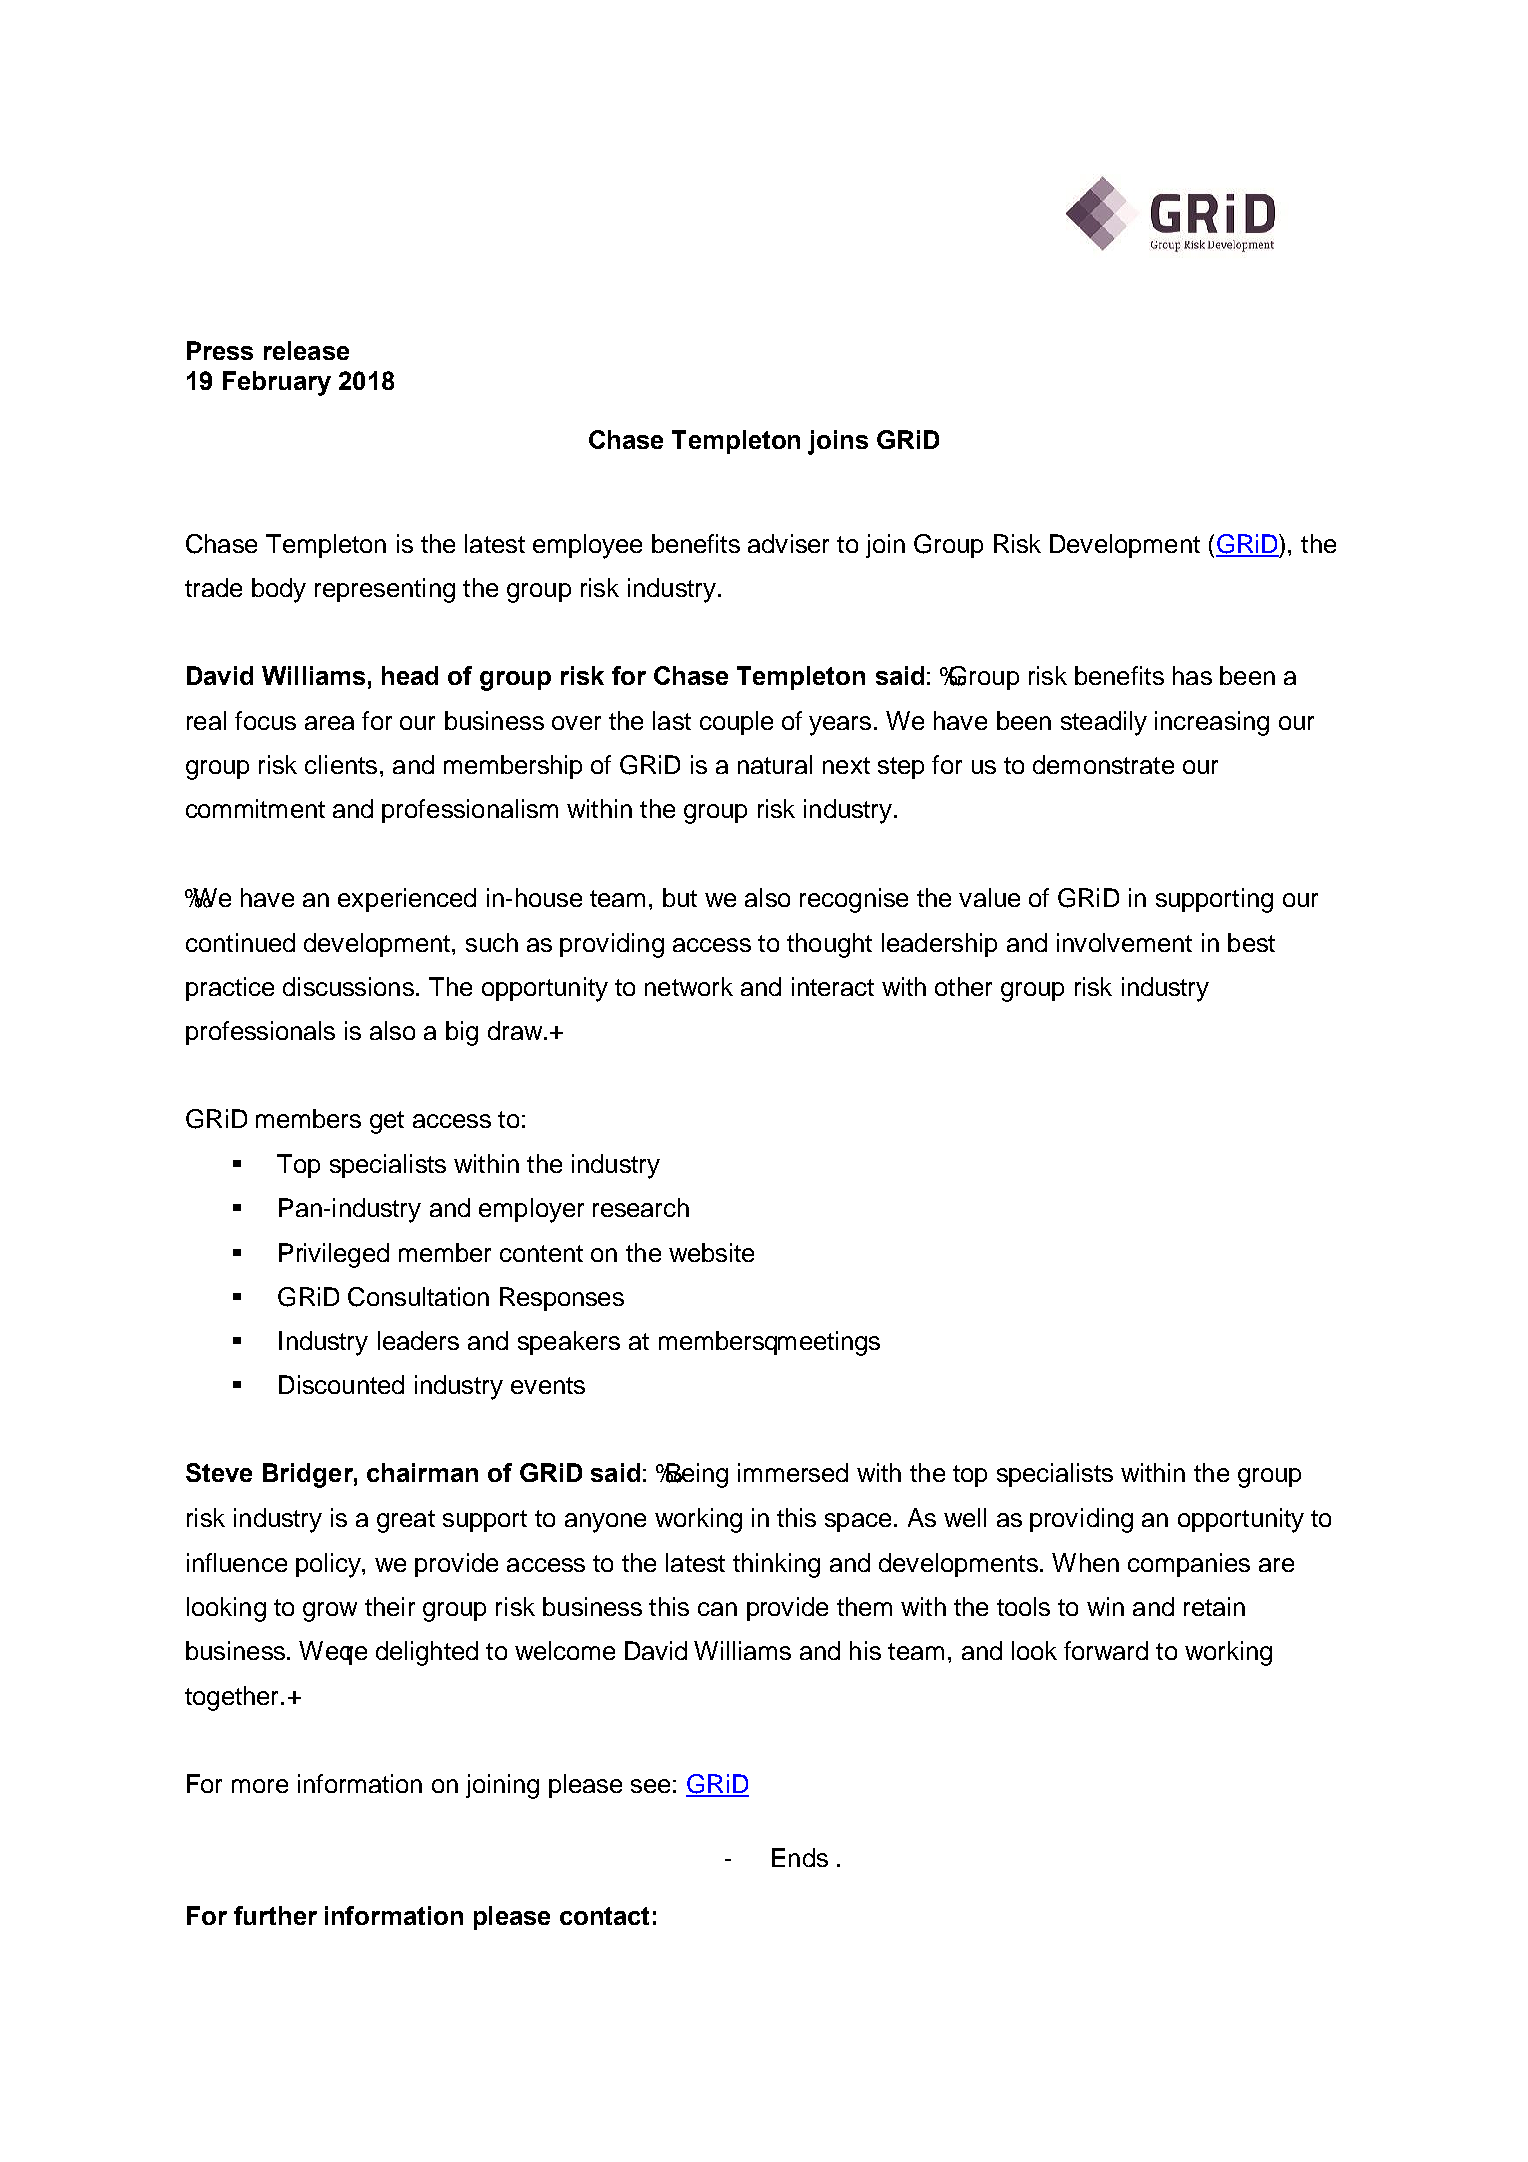 This page has height=2162, width=1528. What do you see at coordinates (1106, 1650) in the page?
I see `forward` at bounding box center [1106, 1650].
